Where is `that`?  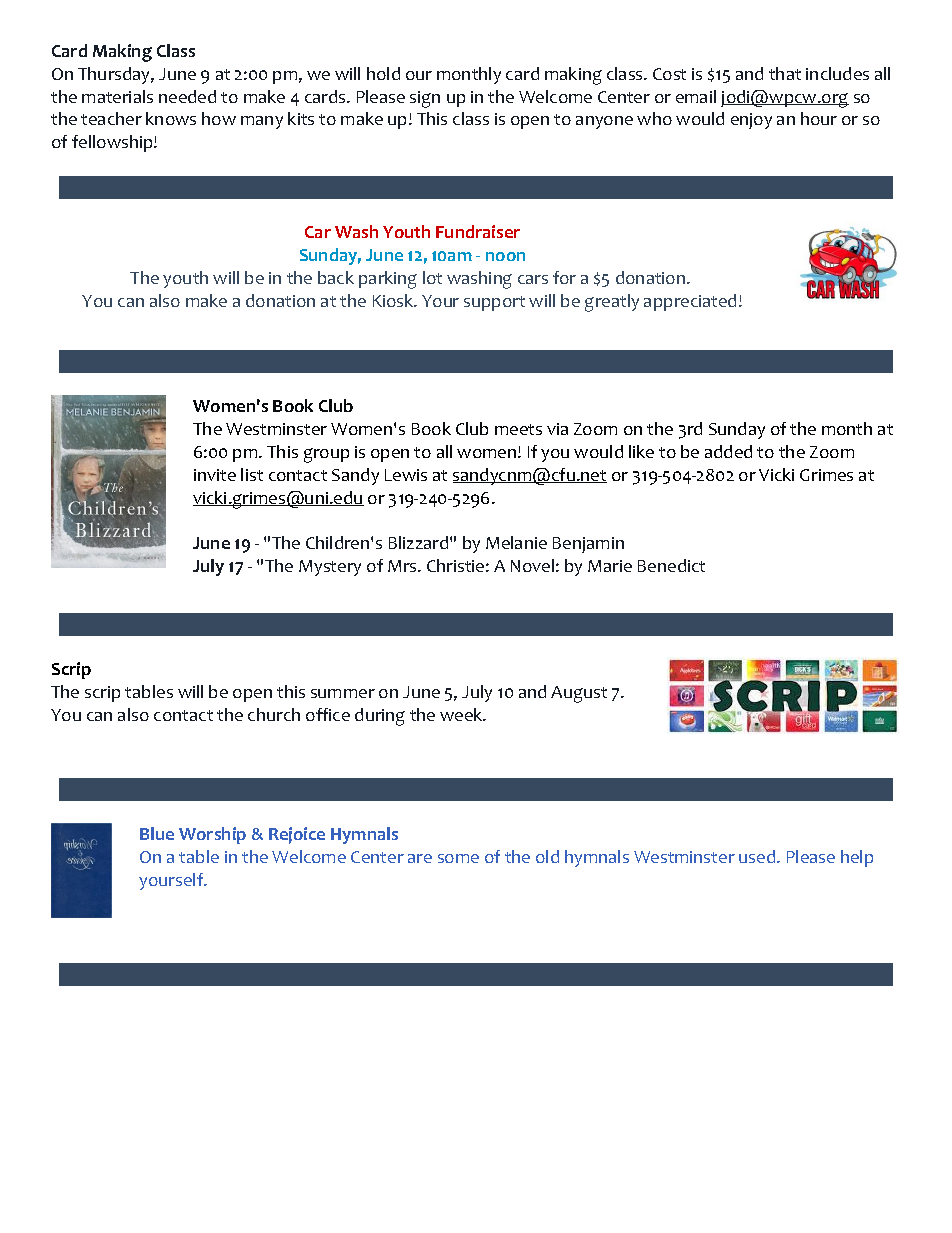
that is located at coordinates (785, 73).
